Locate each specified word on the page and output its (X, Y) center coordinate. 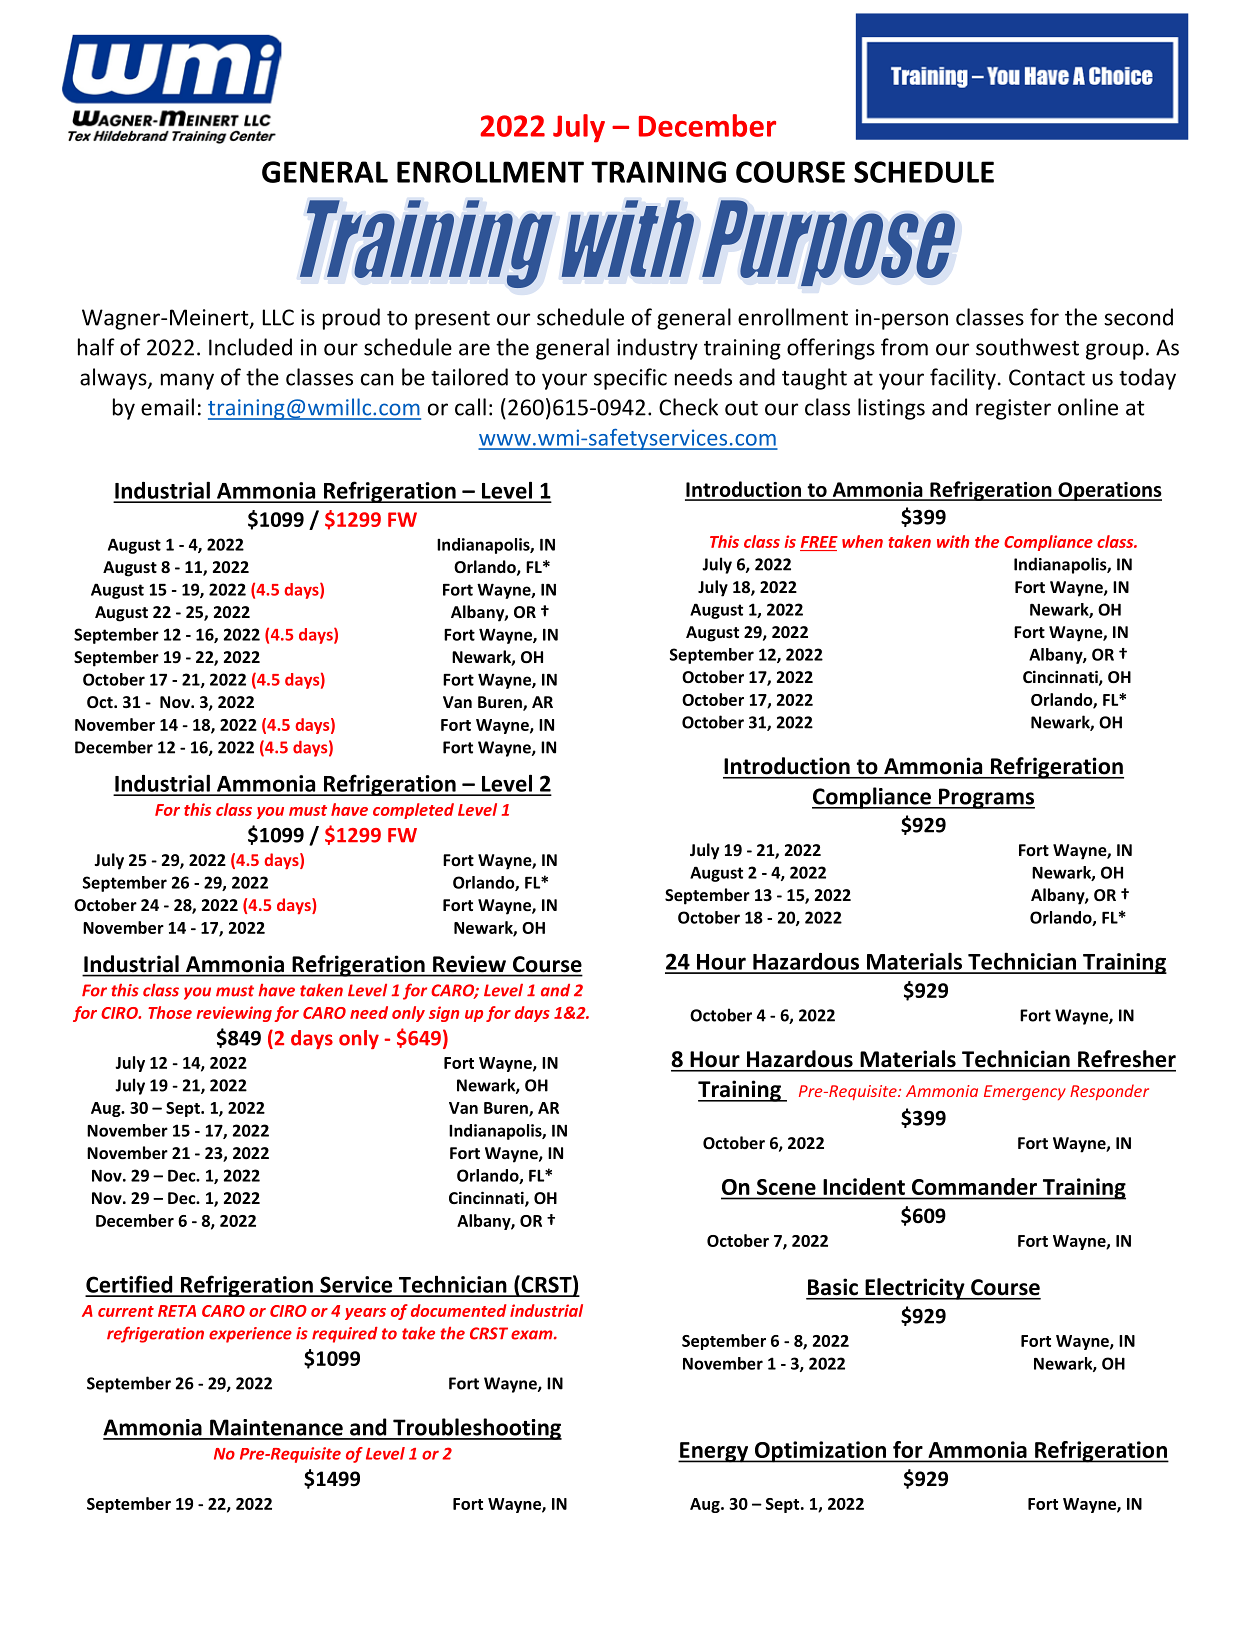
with (953, 541)
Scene (786, 1187)
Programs (986, 798)
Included (250, 347)
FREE (819, 542)
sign (444, 1014)
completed (413, 811)
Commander (974, 1186)
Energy (714, 1452)
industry (657, 349)
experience (250, 1335)
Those (170, 1012)
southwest (1027, 347)
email (167, 407)
